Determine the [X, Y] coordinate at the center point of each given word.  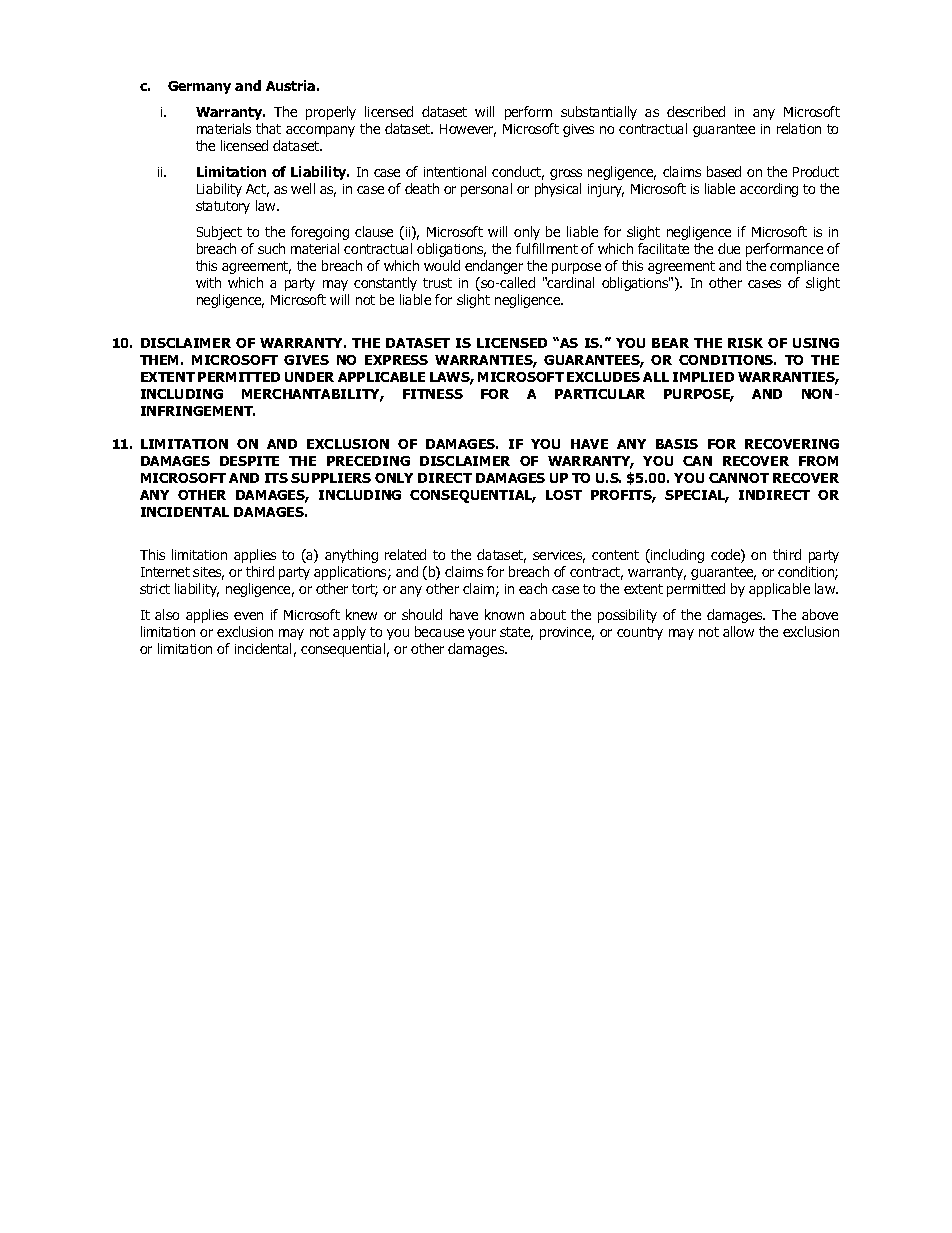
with [208, 282]
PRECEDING [368, 461]
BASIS [677, 444]
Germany [199, 87]
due [729, 248]
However [468, 130]
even [248, 616]
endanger [494, 267]
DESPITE [249, 461]
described [696, 111]
